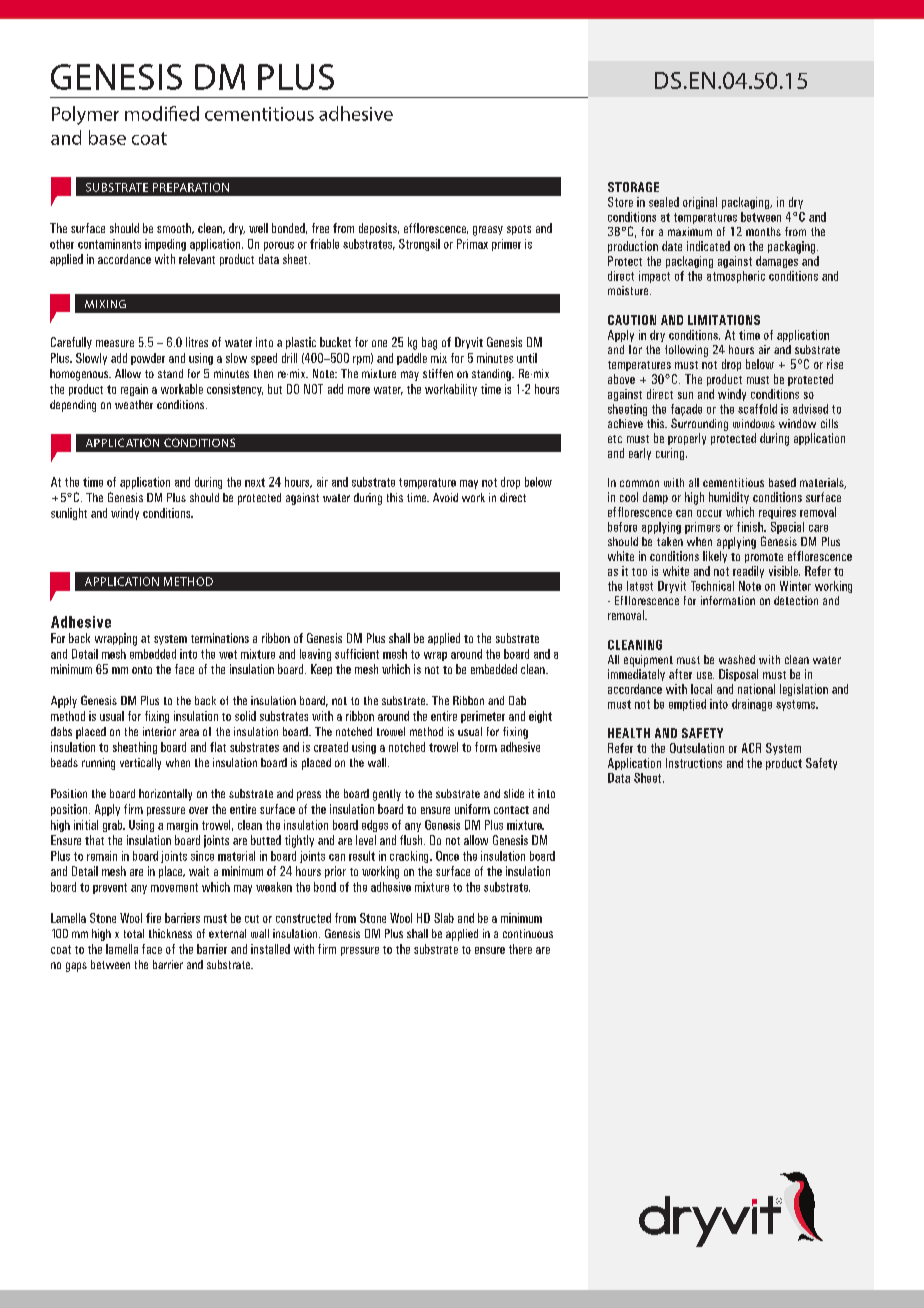 This screenshot has width=924, height=1308. I want to click on finish, so click(751, 527).
